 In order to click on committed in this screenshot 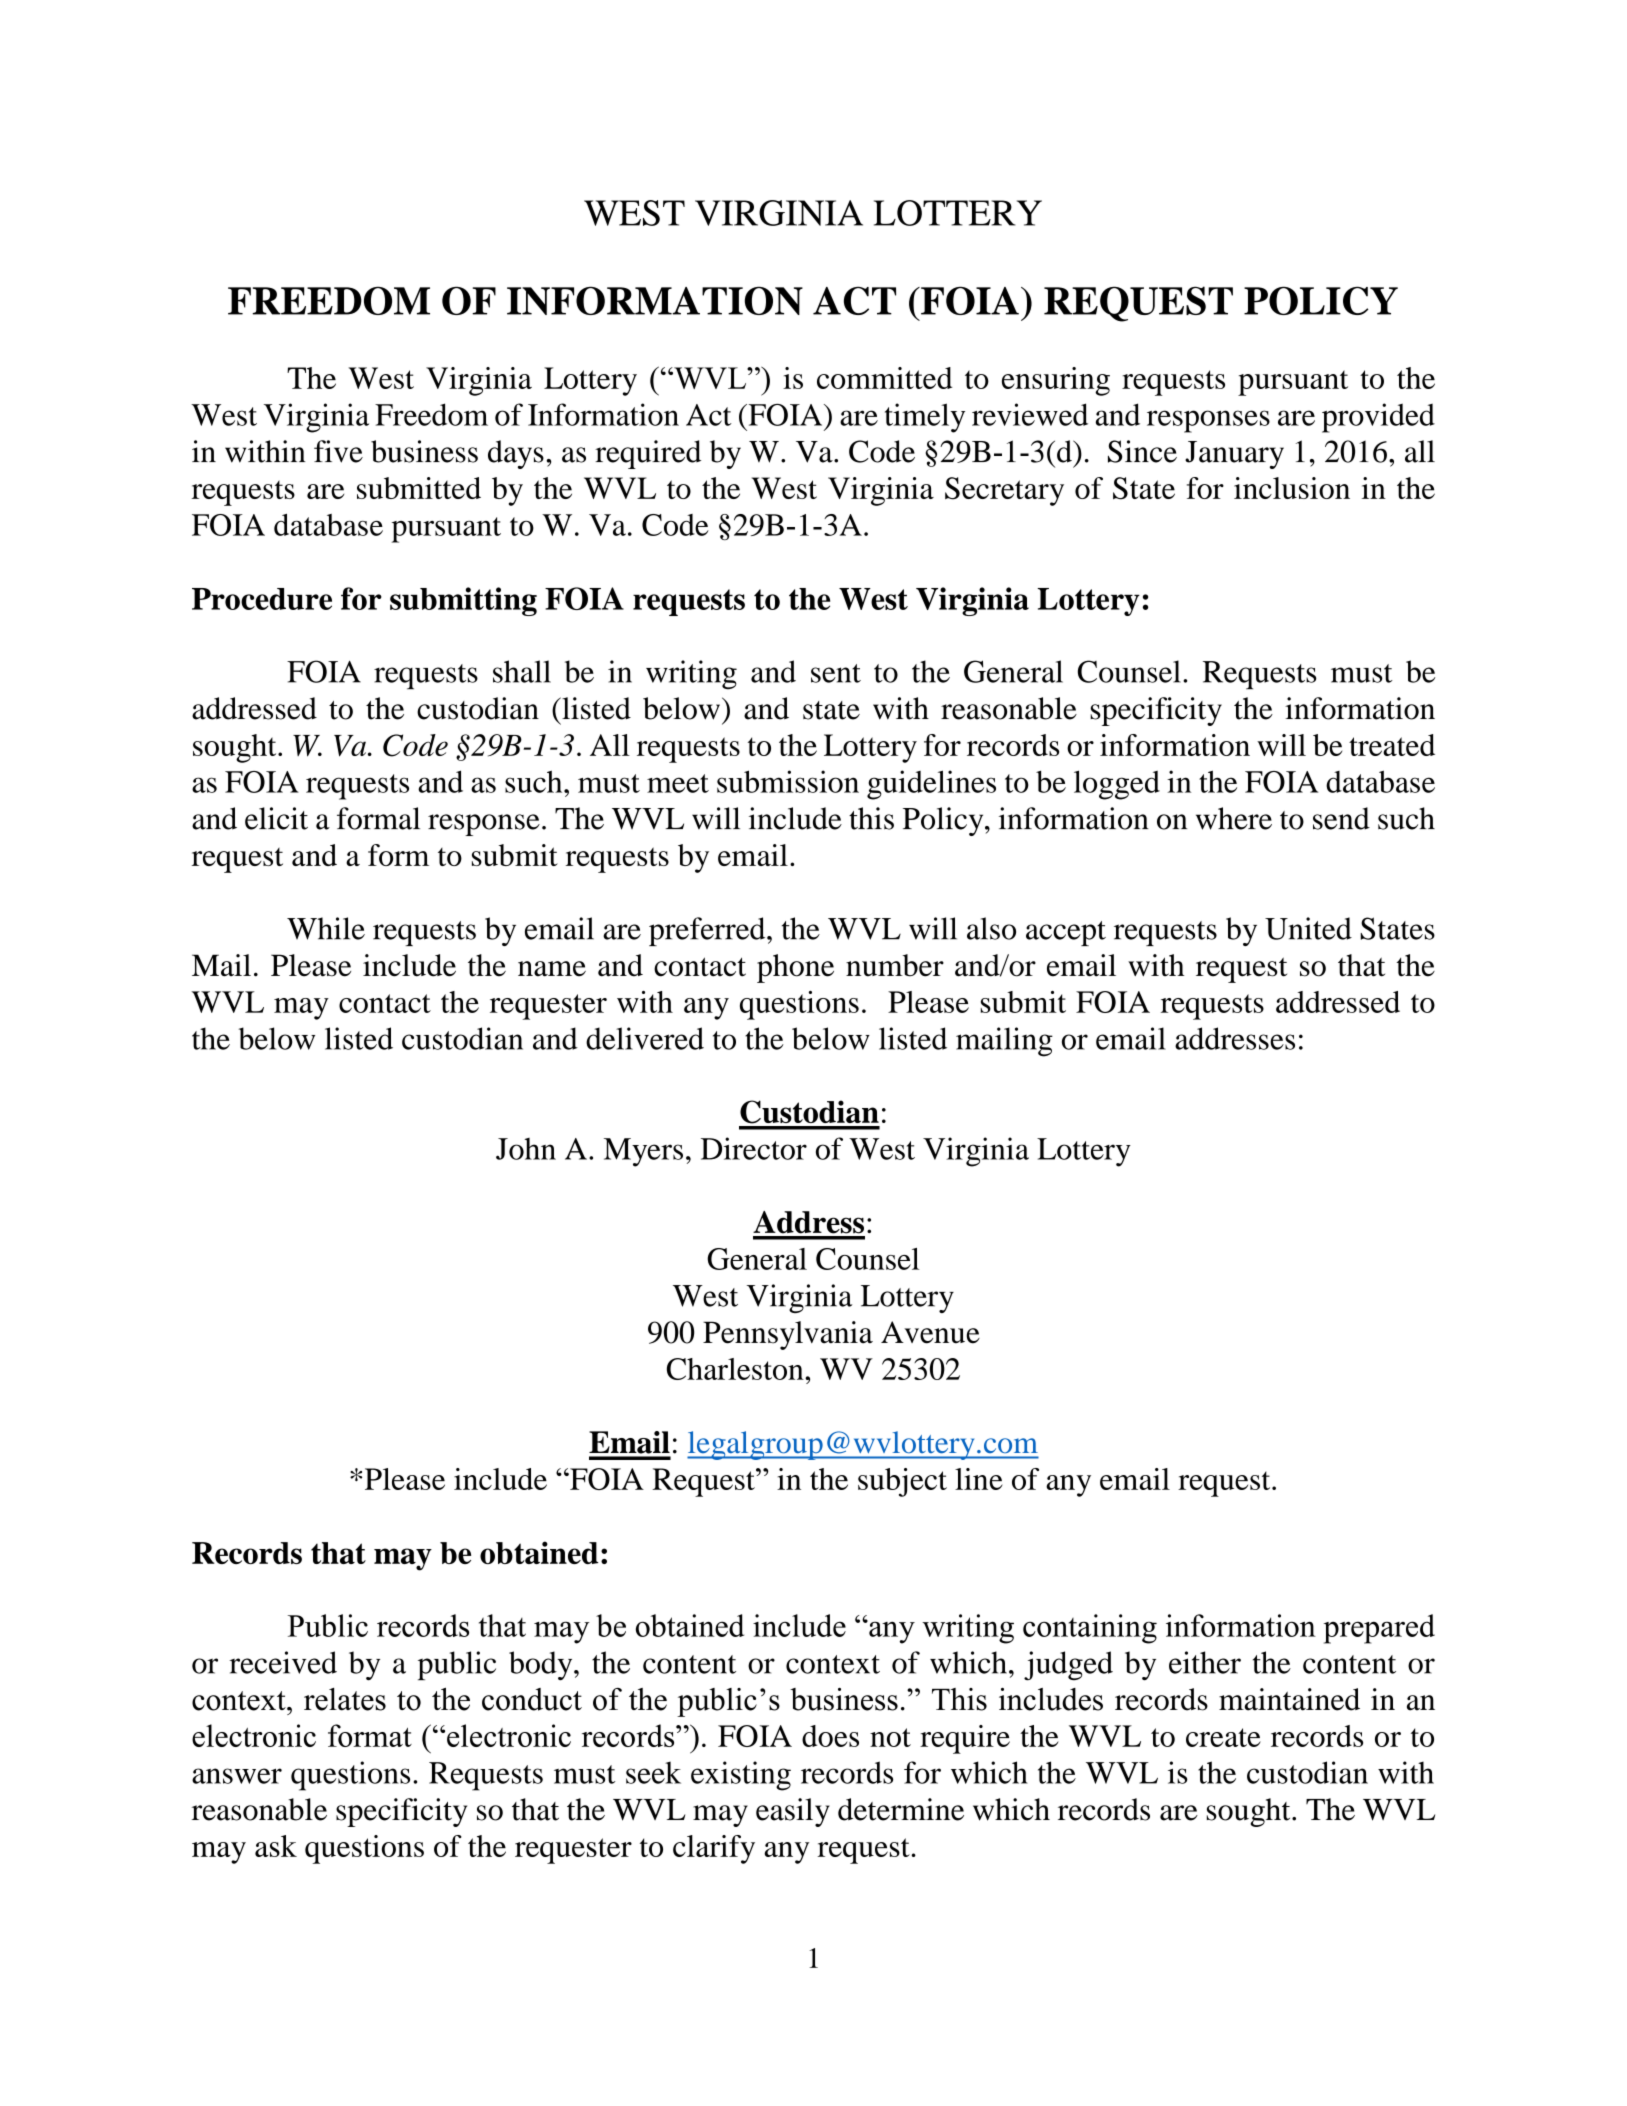, I will do `click(884, 378)`.
